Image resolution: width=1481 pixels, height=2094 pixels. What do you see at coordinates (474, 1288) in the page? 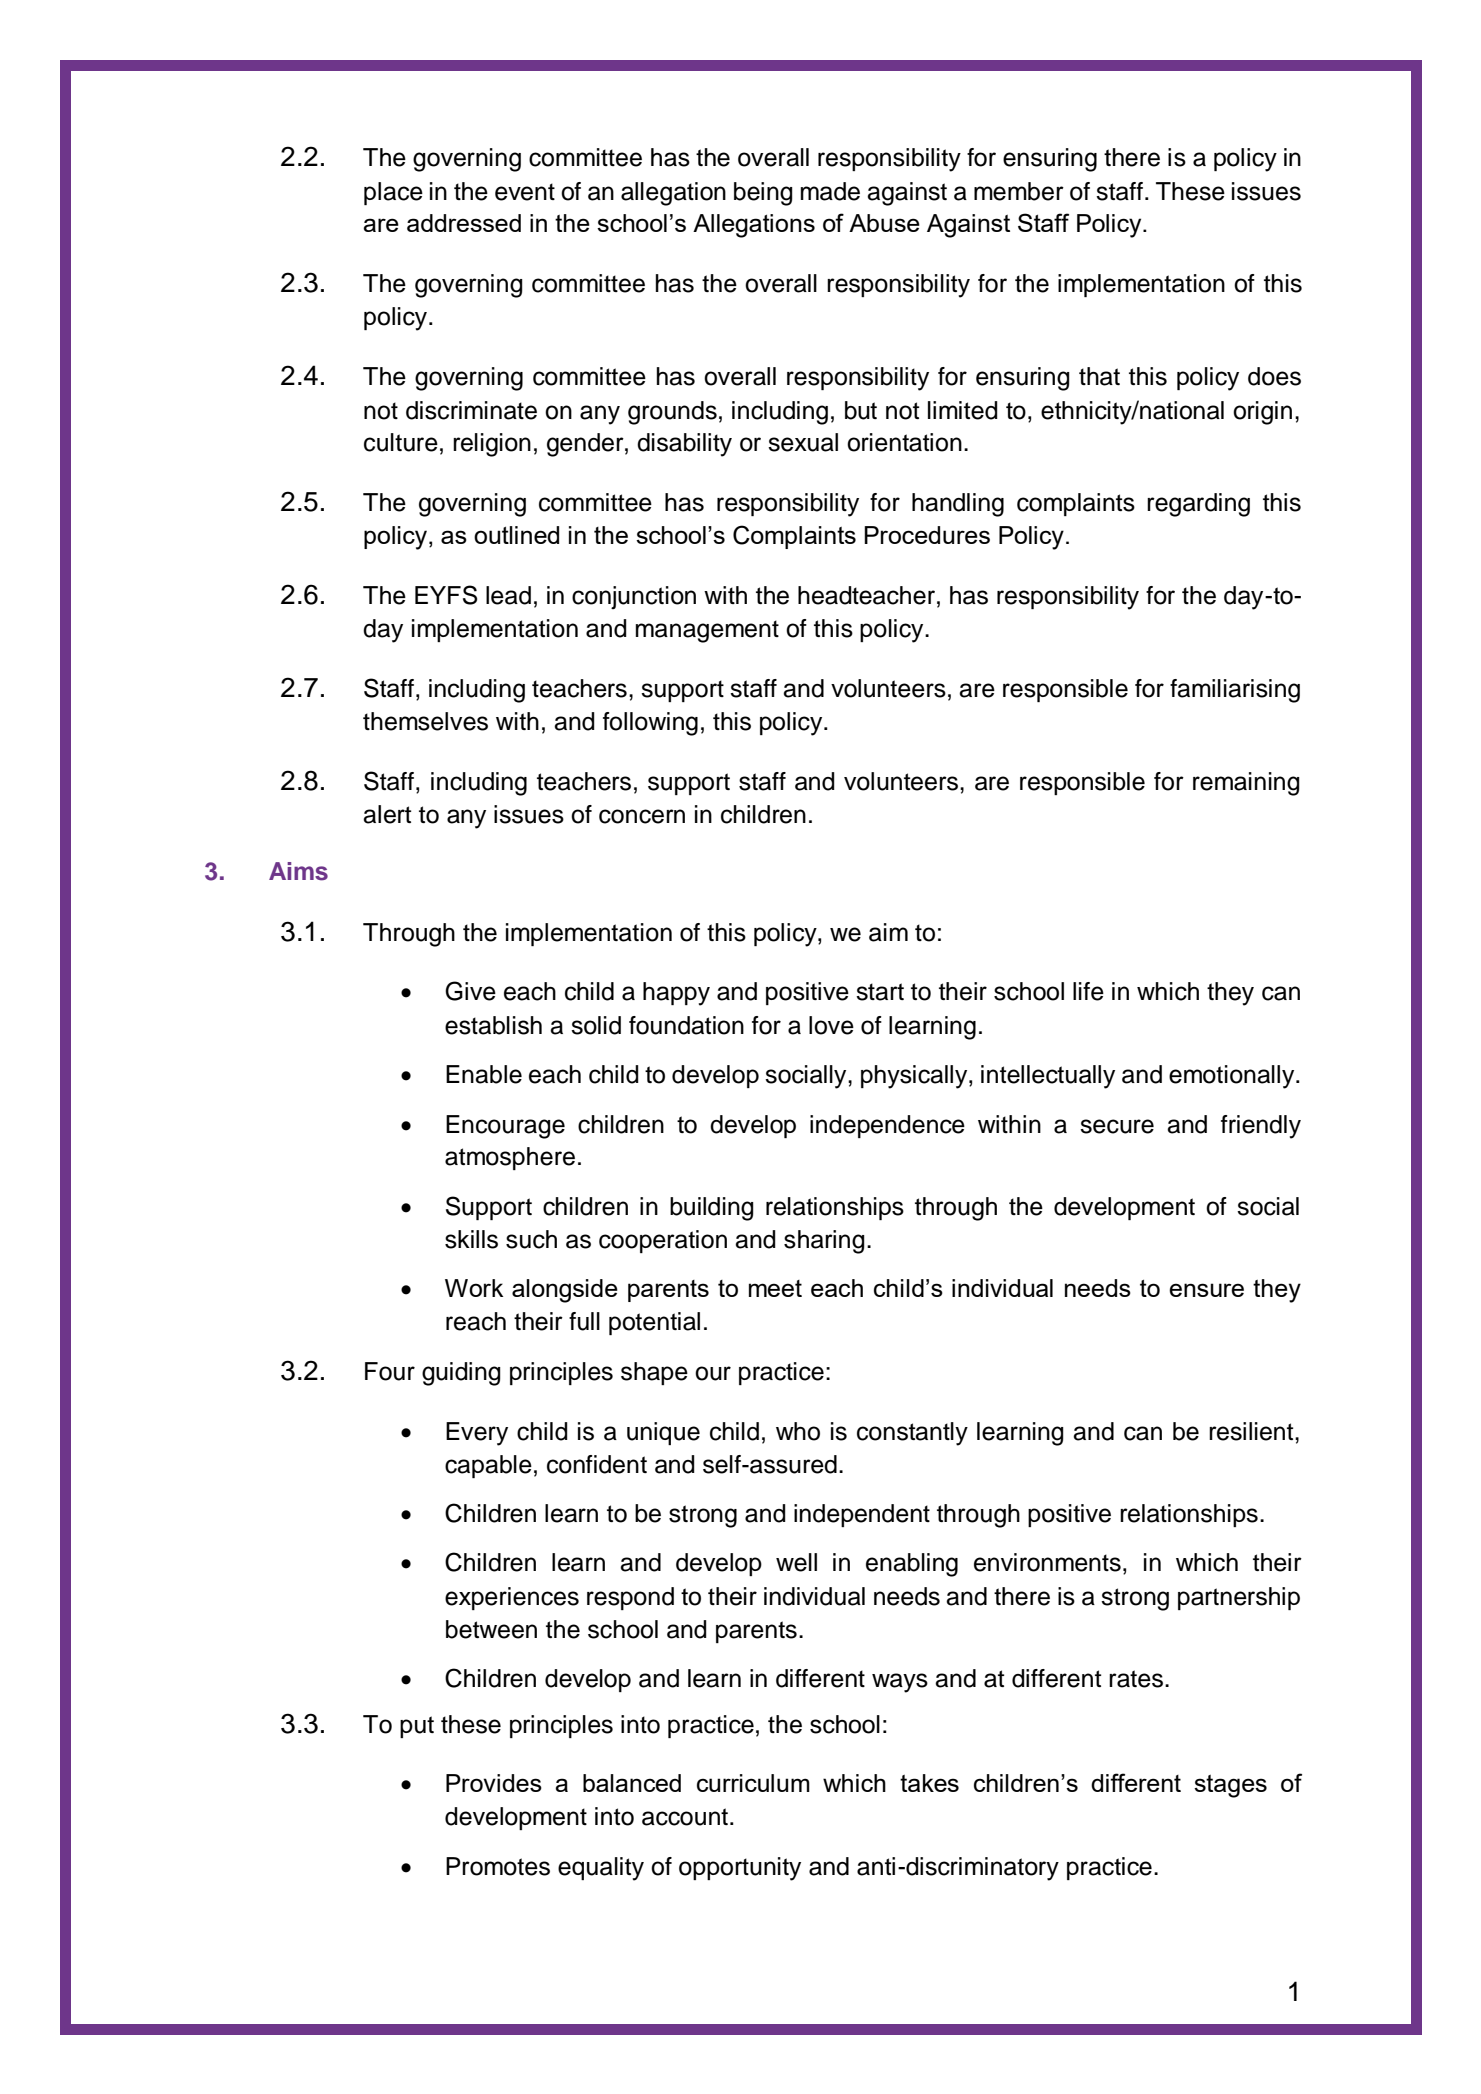
I see `Work` at bounding box center [474, 1288].
